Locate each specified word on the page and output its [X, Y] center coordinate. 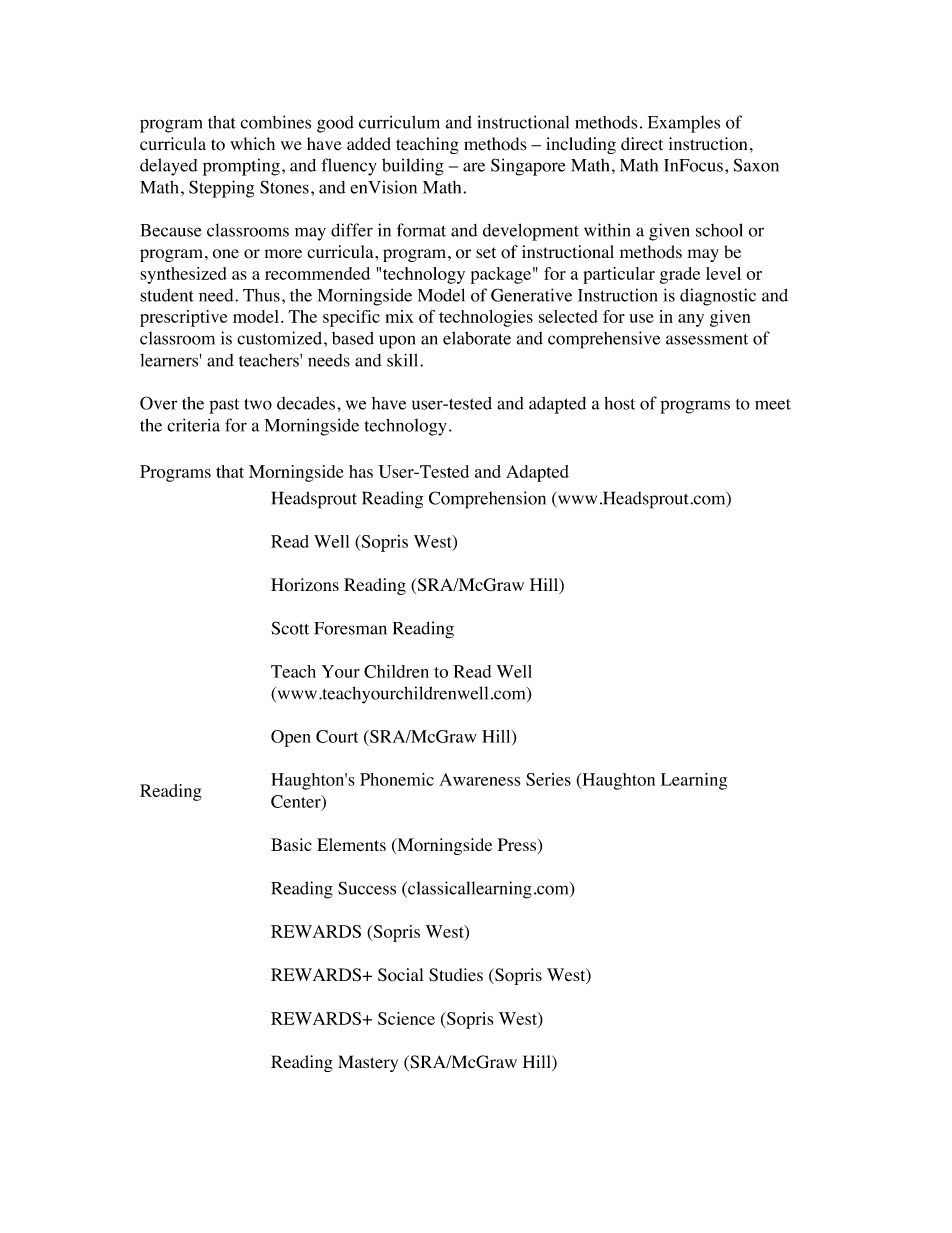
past [224, 406]
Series [548, 779]
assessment [707, 339]
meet [773, 404]
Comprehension [487, 500]
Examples [684, 124]
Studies [456, 975]
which [252, 143]
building [413, 167]
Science [406, 1018]
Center [297, 802]
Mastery [368, 1063]
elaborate [477, 338]
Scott [290, 628]
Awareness [480, 779]
